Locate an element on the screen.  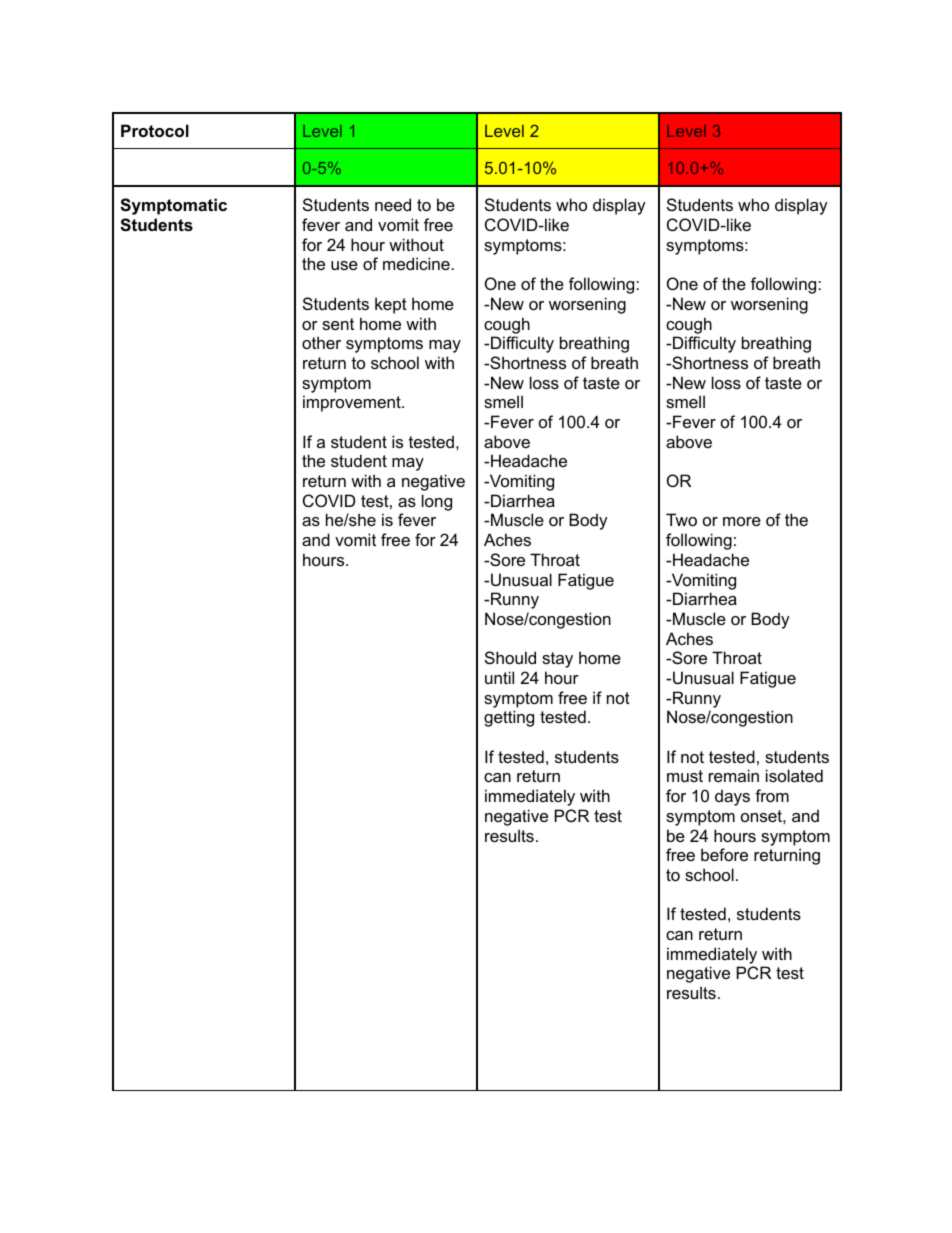
Protocol is located at coordinates (155, 130).
